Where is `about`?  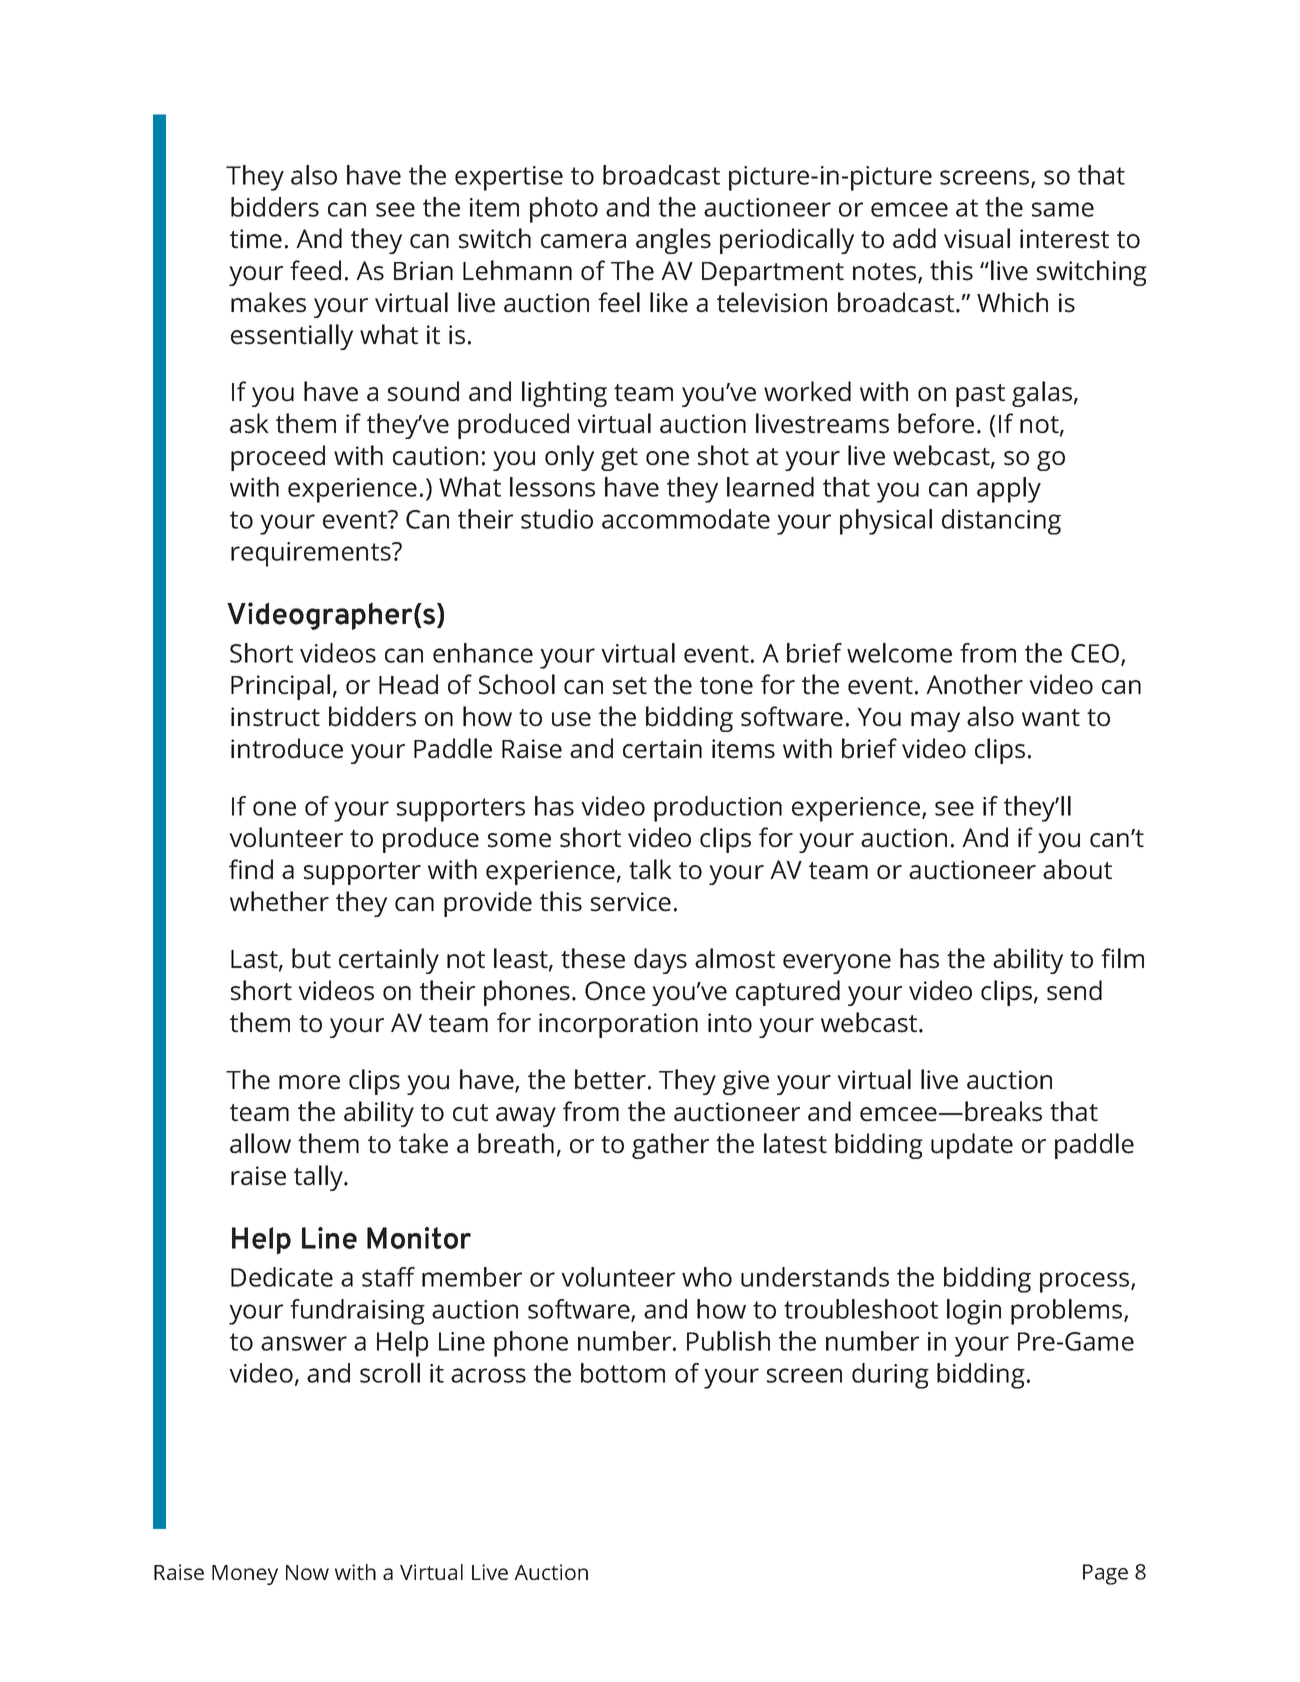
about is located at coordinates (1077, 869).
